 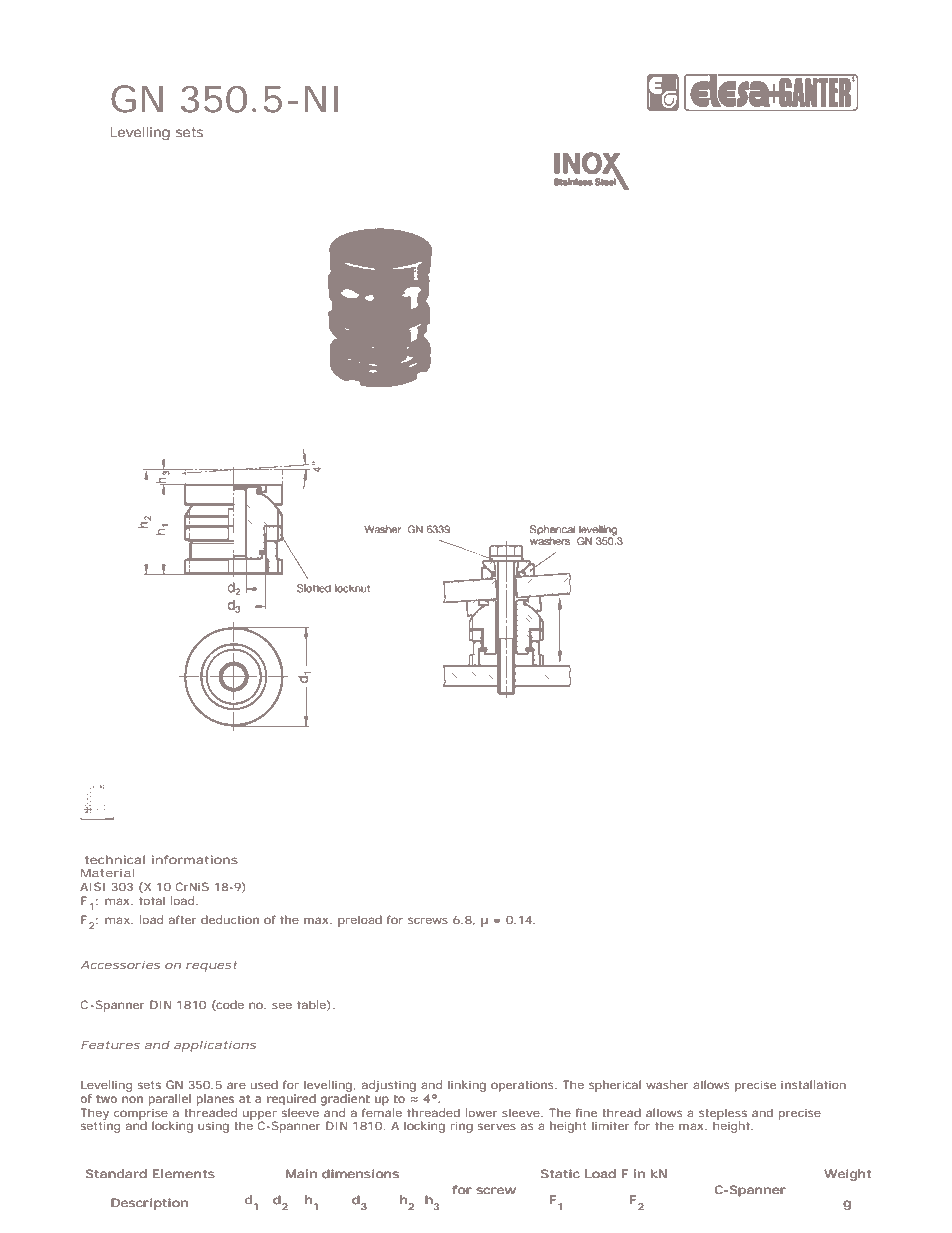 I want to click on washer, so click(x=667, y=1084).
